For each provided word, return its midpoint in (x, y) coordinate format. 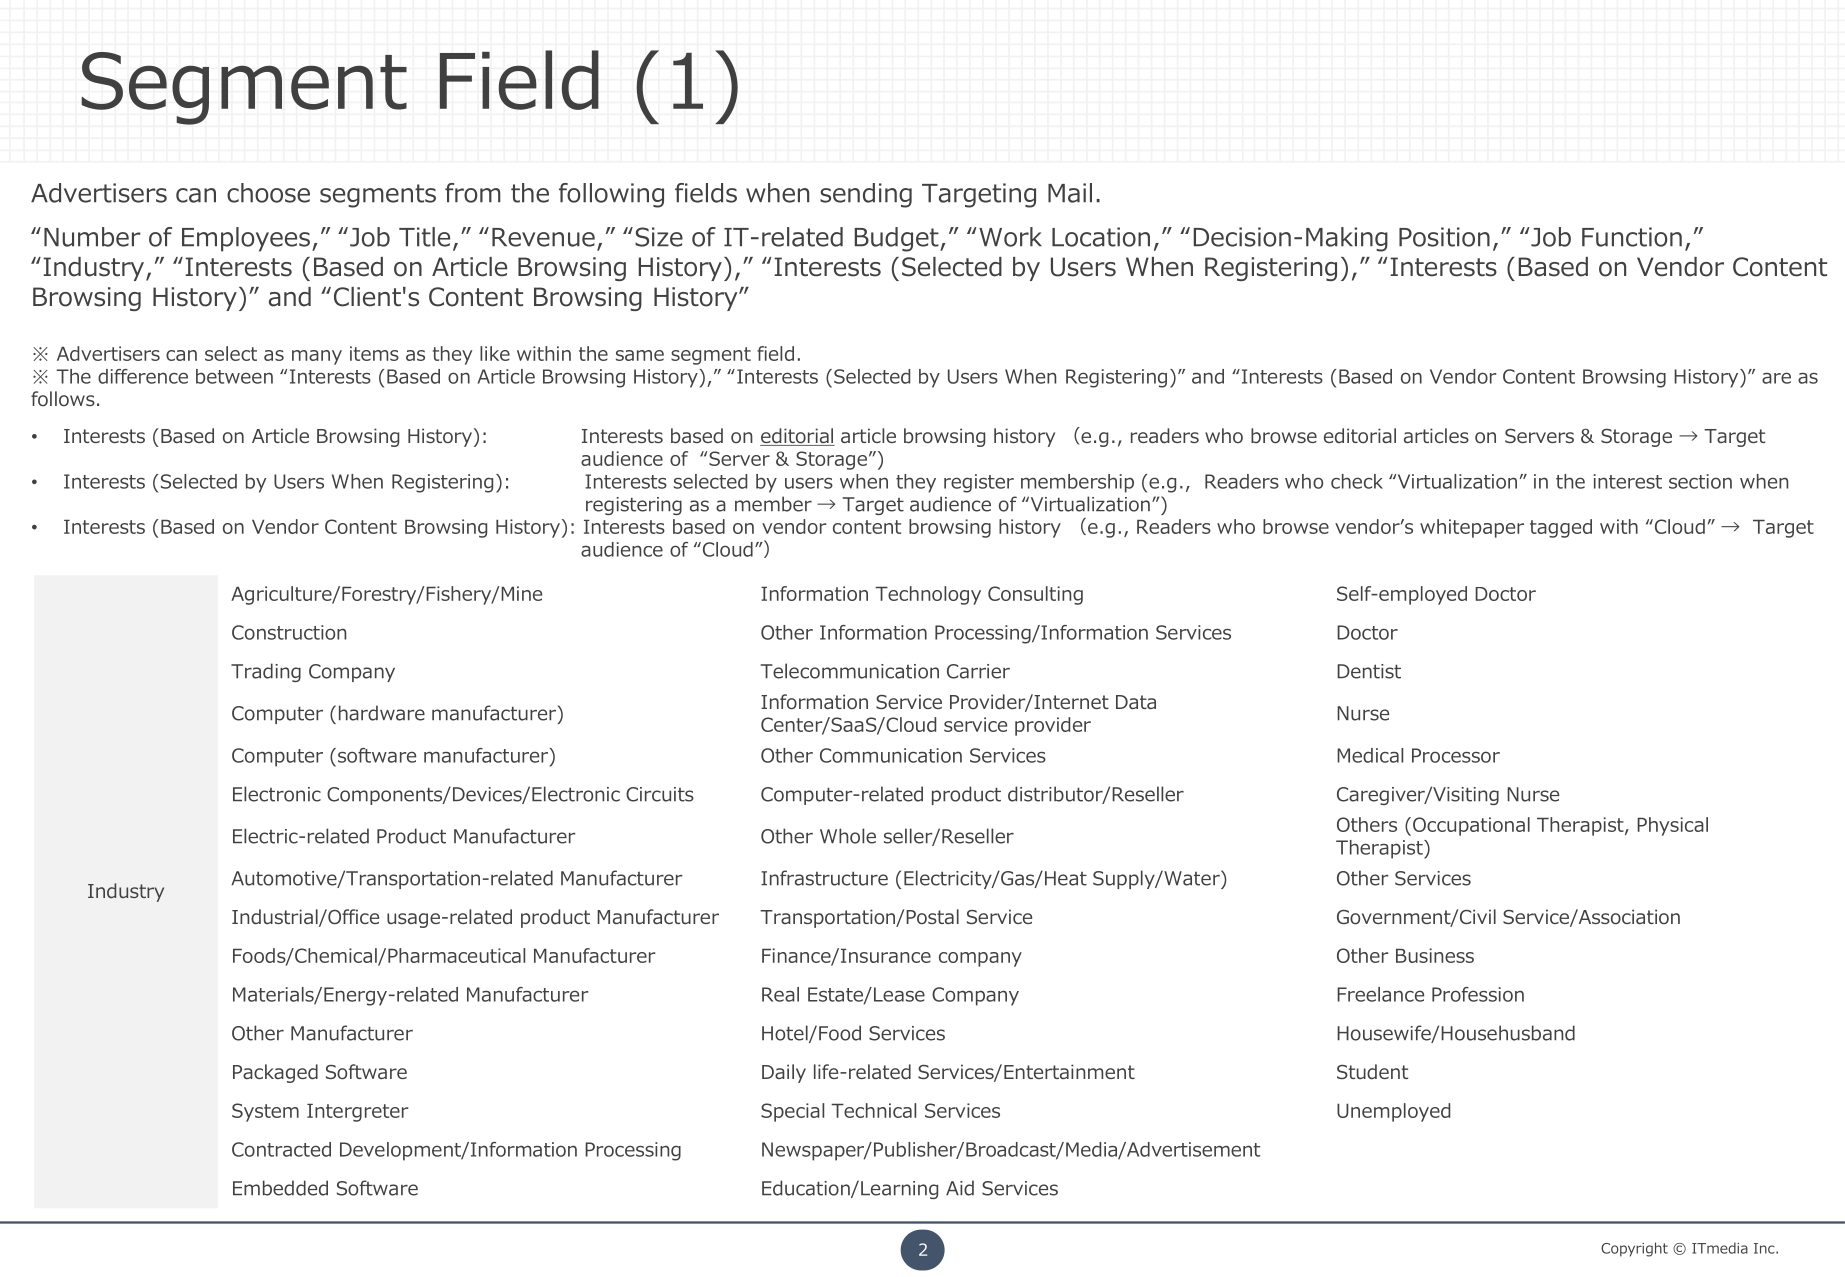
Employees (246, 239)
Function (1632, 237)
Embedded (280, 1188)
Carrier (978, 671)
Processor (1456, 755)
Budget (898, 239)
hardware (382, 713)
